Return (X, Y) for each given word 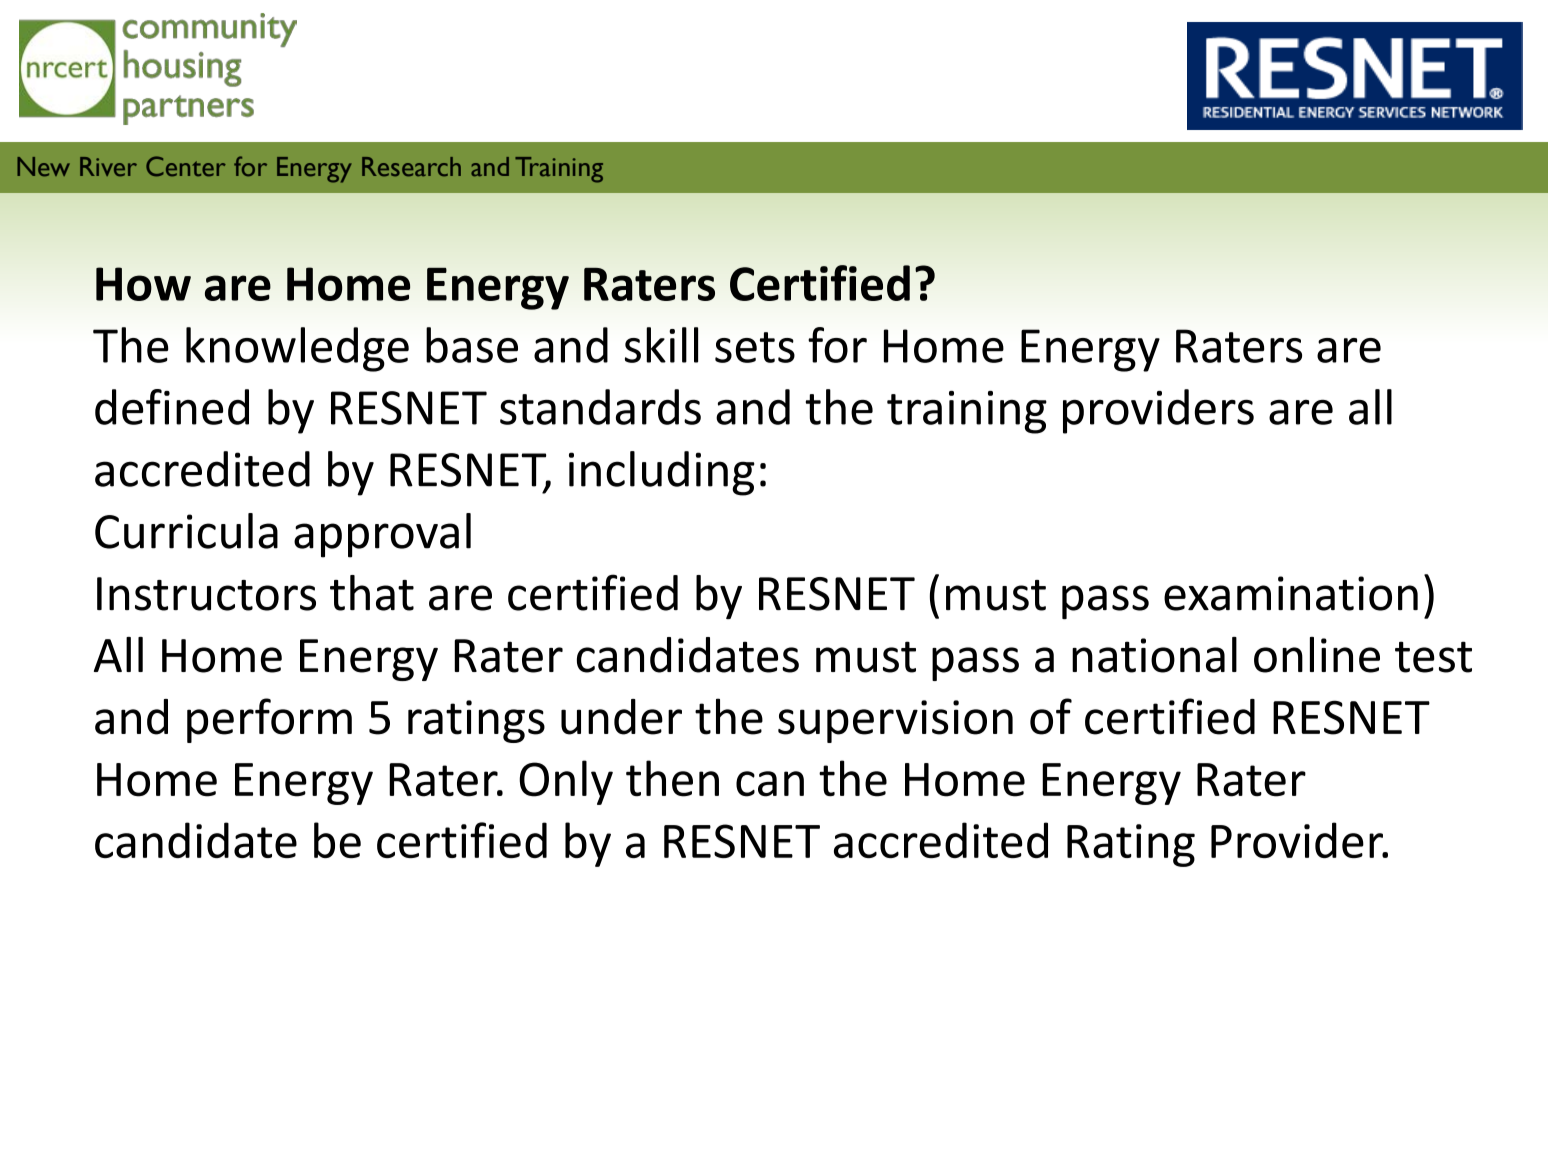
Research (411, 167)
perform (269, 720)
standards (600, 407)
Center (186, 166)
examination (1291, 593)
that (372, 593)
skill (661, 345)
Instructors (206, 594)
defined (172, 407)
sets (755, 347)
